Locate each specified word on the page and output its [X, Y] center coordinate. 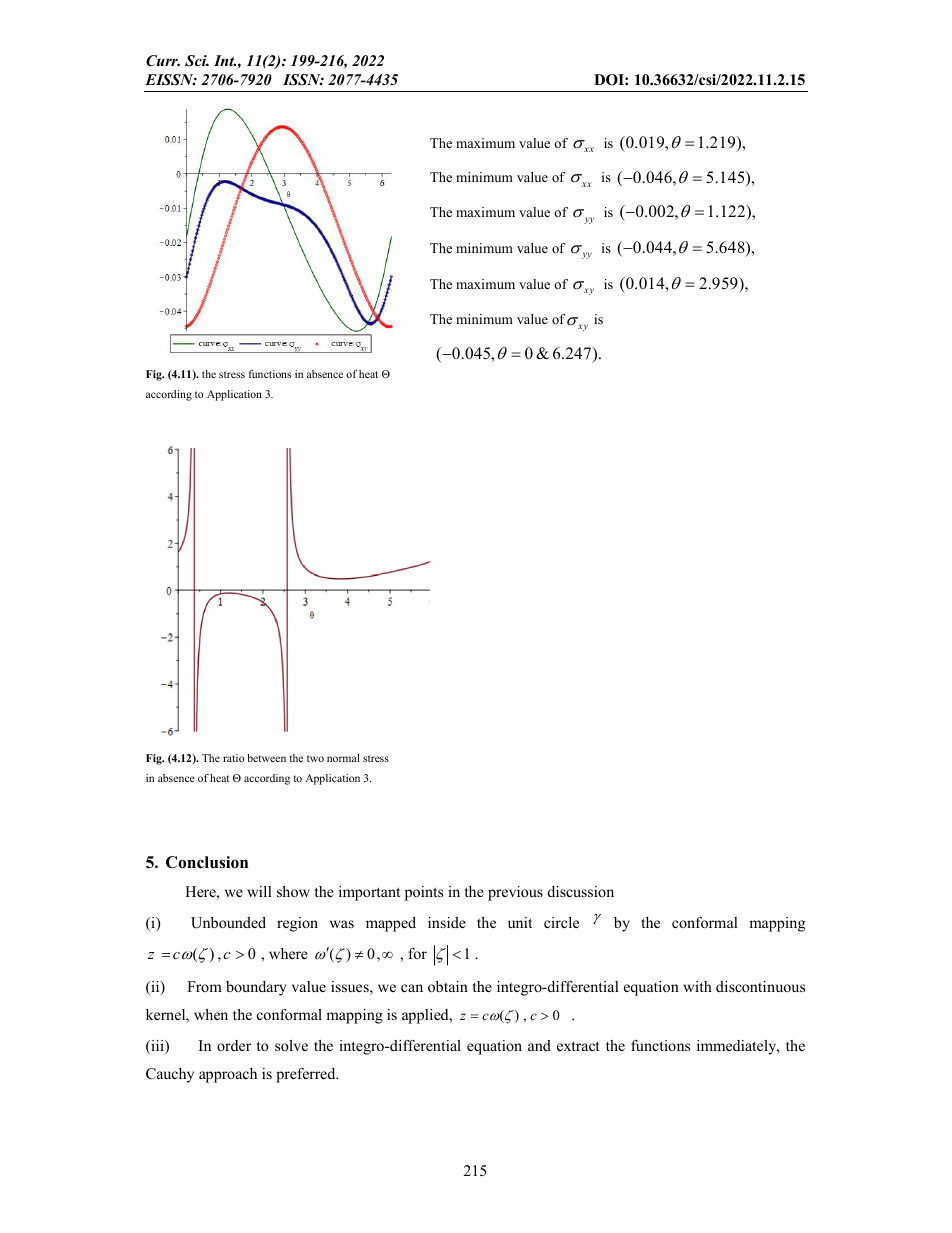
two [315, 758]
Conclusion [207, 862]
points [424, 893]
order [234, 1045]
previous [515, 893]
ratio [233, 758]
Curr [163, 61]
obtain [448, 986]
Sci [197, 61]
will [259, 891]
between [266, 758]
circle [561, 922]
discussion [581, 891]
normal [343, 758]
